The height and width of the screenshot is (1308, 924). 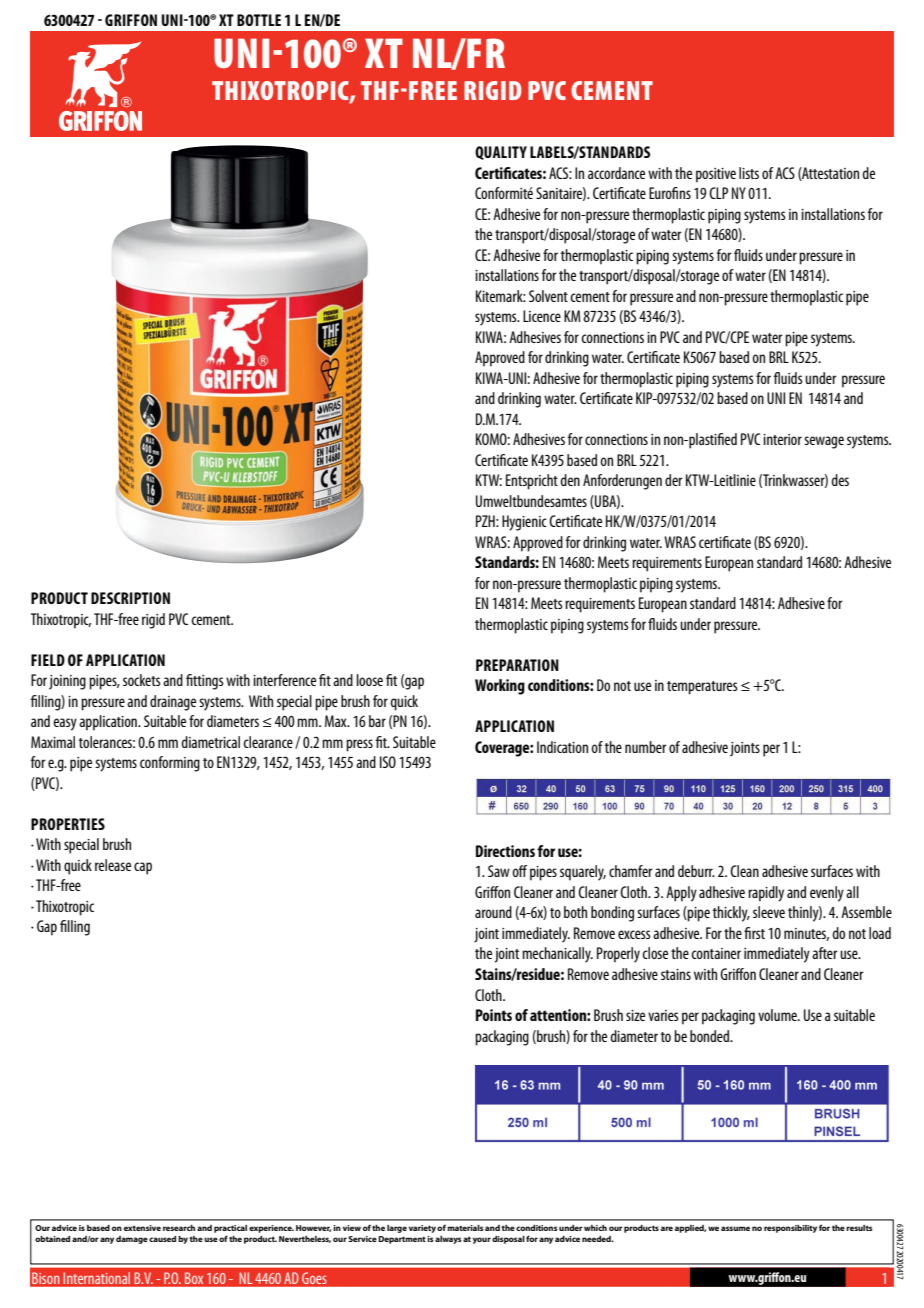 What do you see at coordinates (130, 598) in the screenshot?
I see `description` at bounding box center [130, 598].
